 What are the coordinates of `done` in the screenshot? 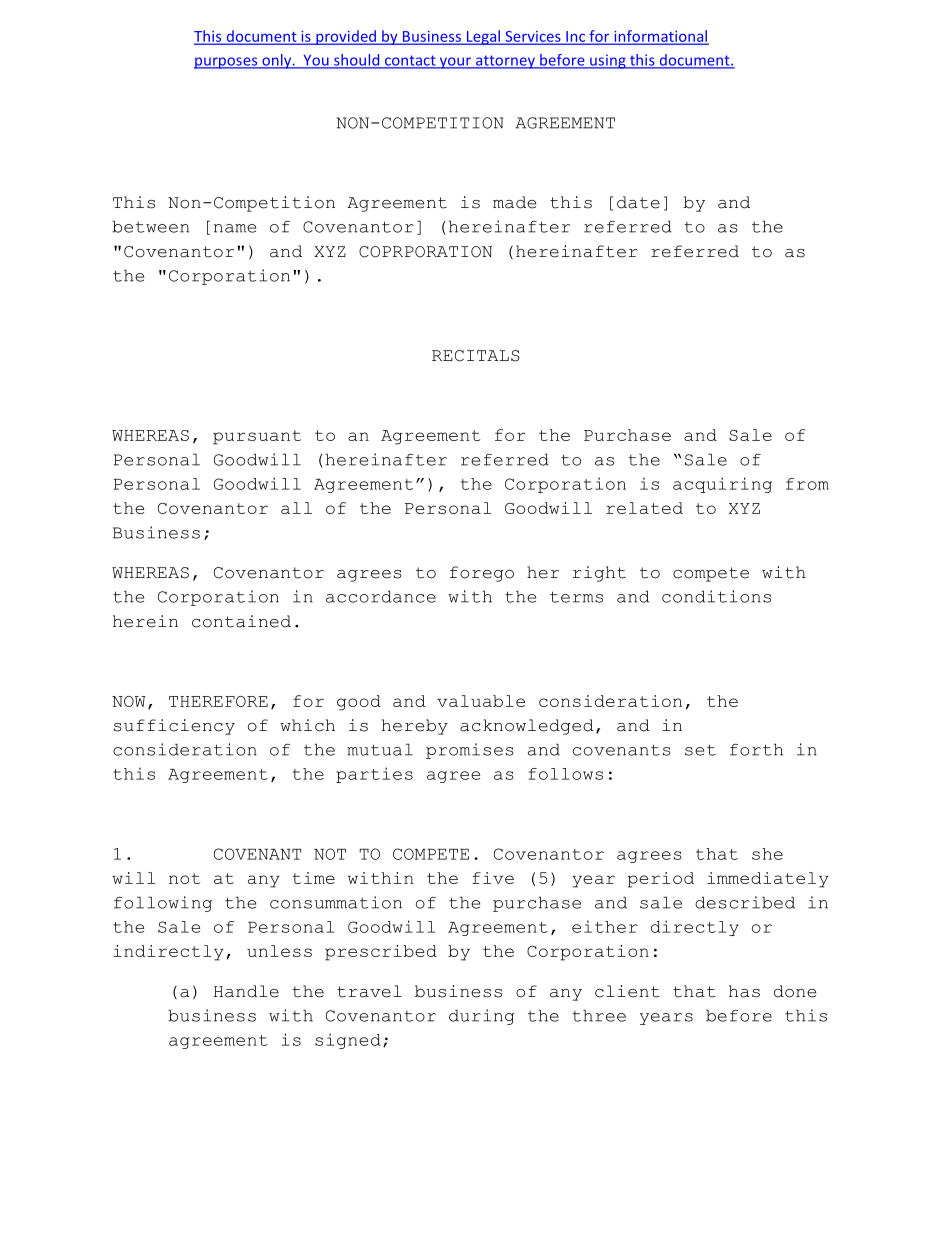 It's located at (795, 991).
